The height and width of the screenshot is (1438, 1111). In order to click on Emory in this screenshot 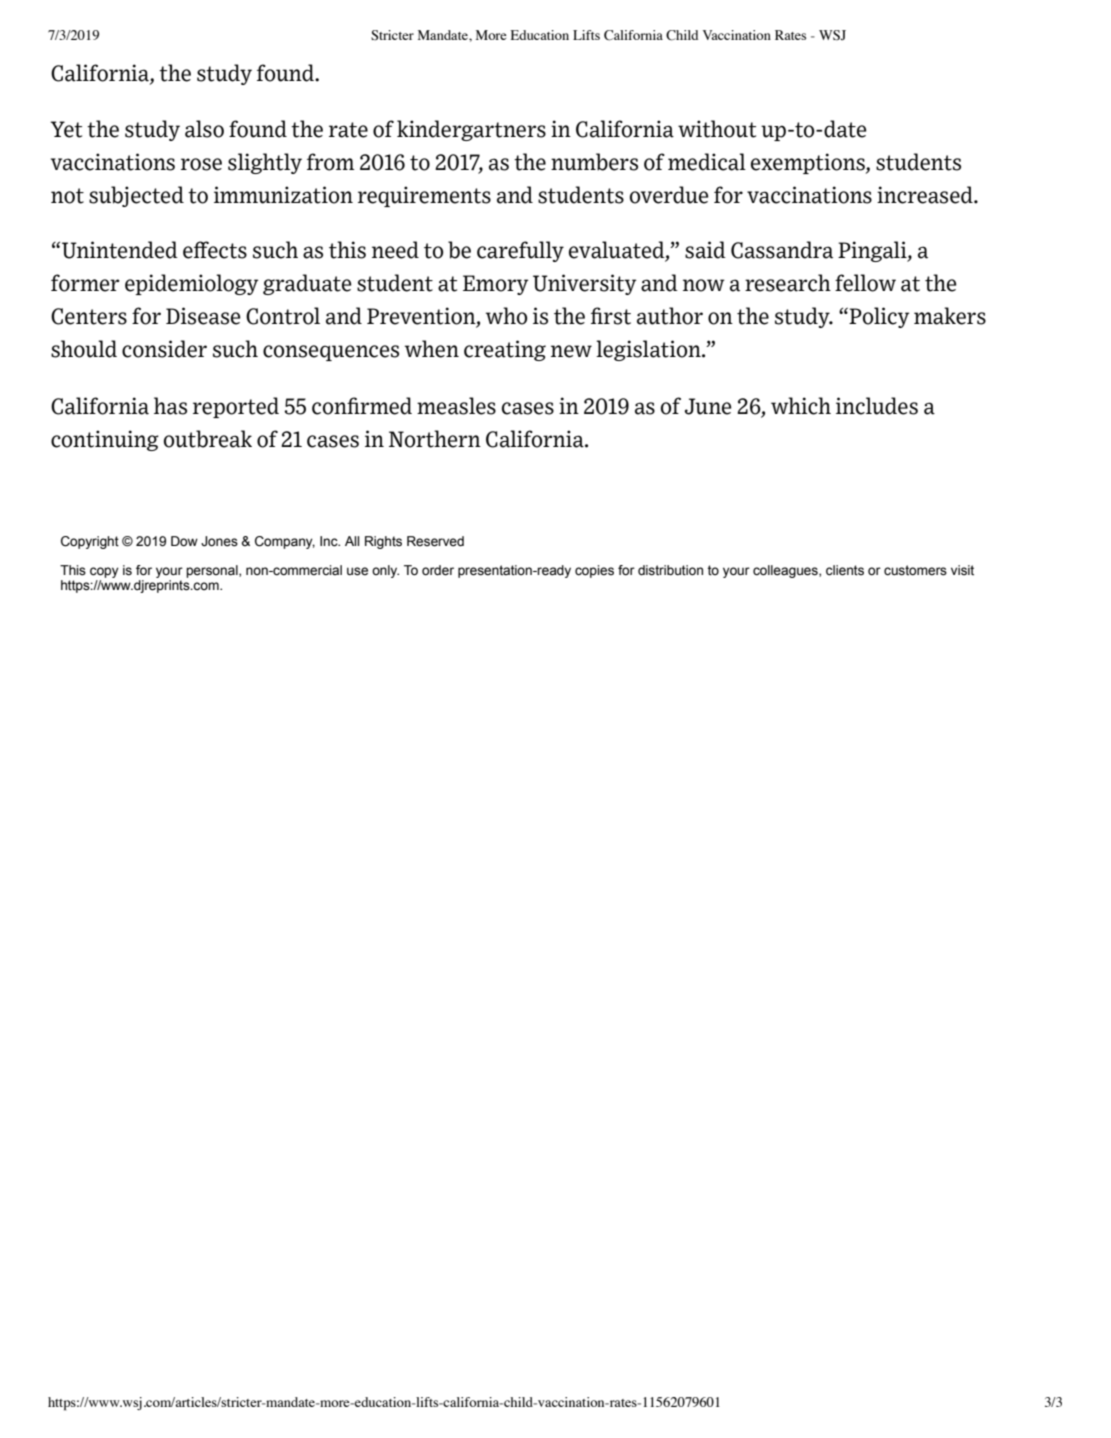, I will do `click(495, 285)`.
